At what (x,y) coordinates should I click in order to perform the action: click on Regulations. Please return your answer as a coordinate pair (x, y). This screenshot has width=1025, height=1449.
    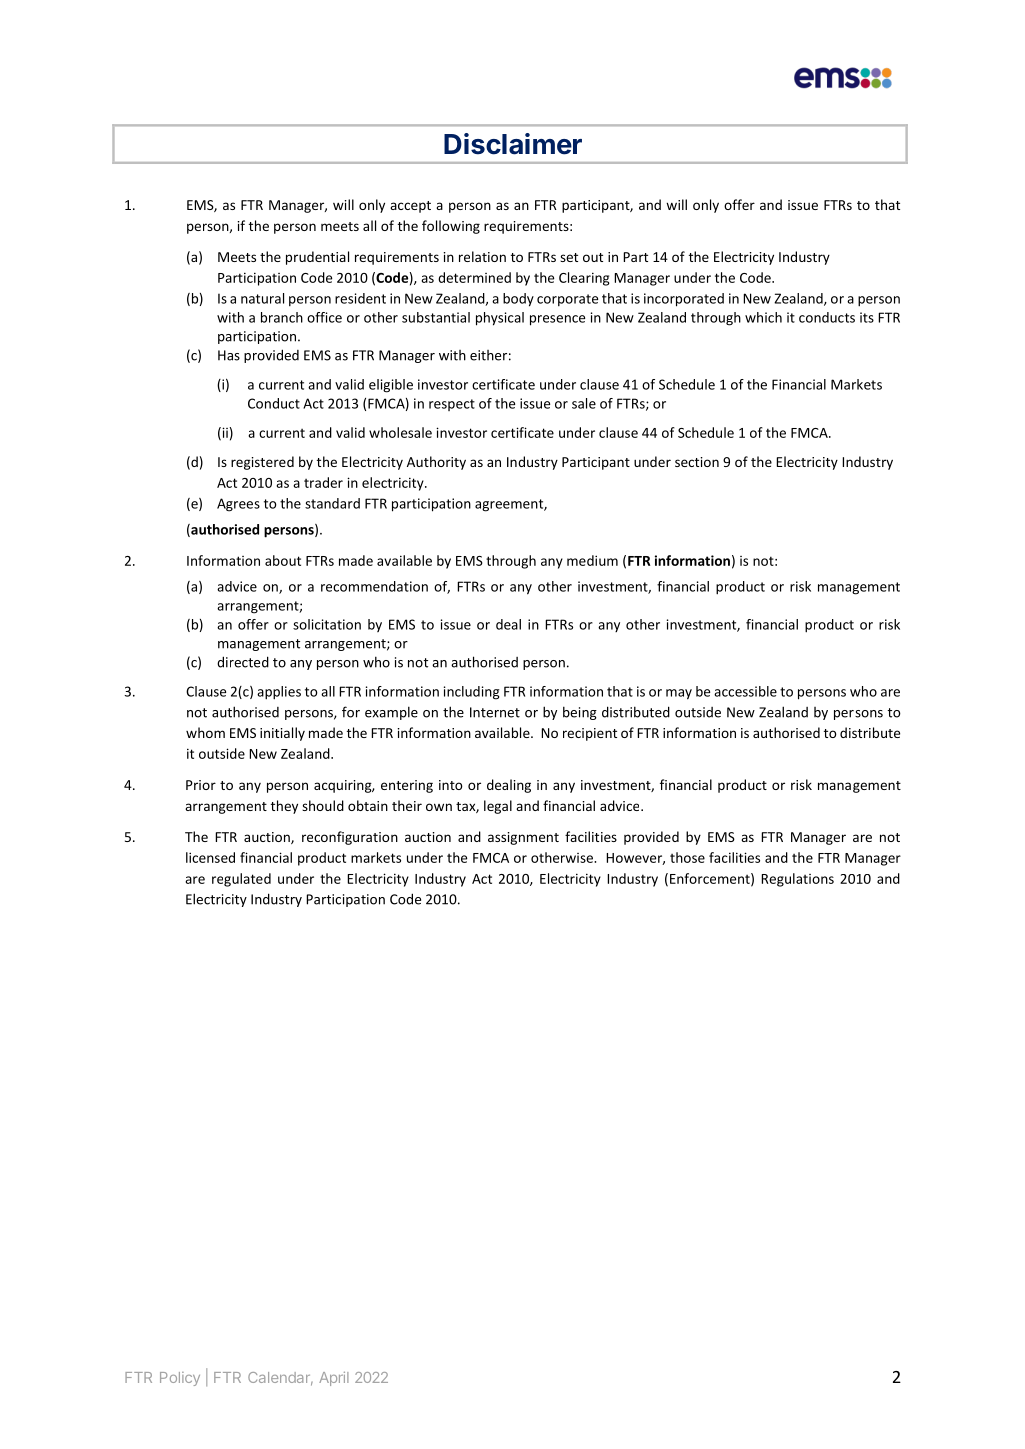
    Looking at the image, I should click on (797, 880).
